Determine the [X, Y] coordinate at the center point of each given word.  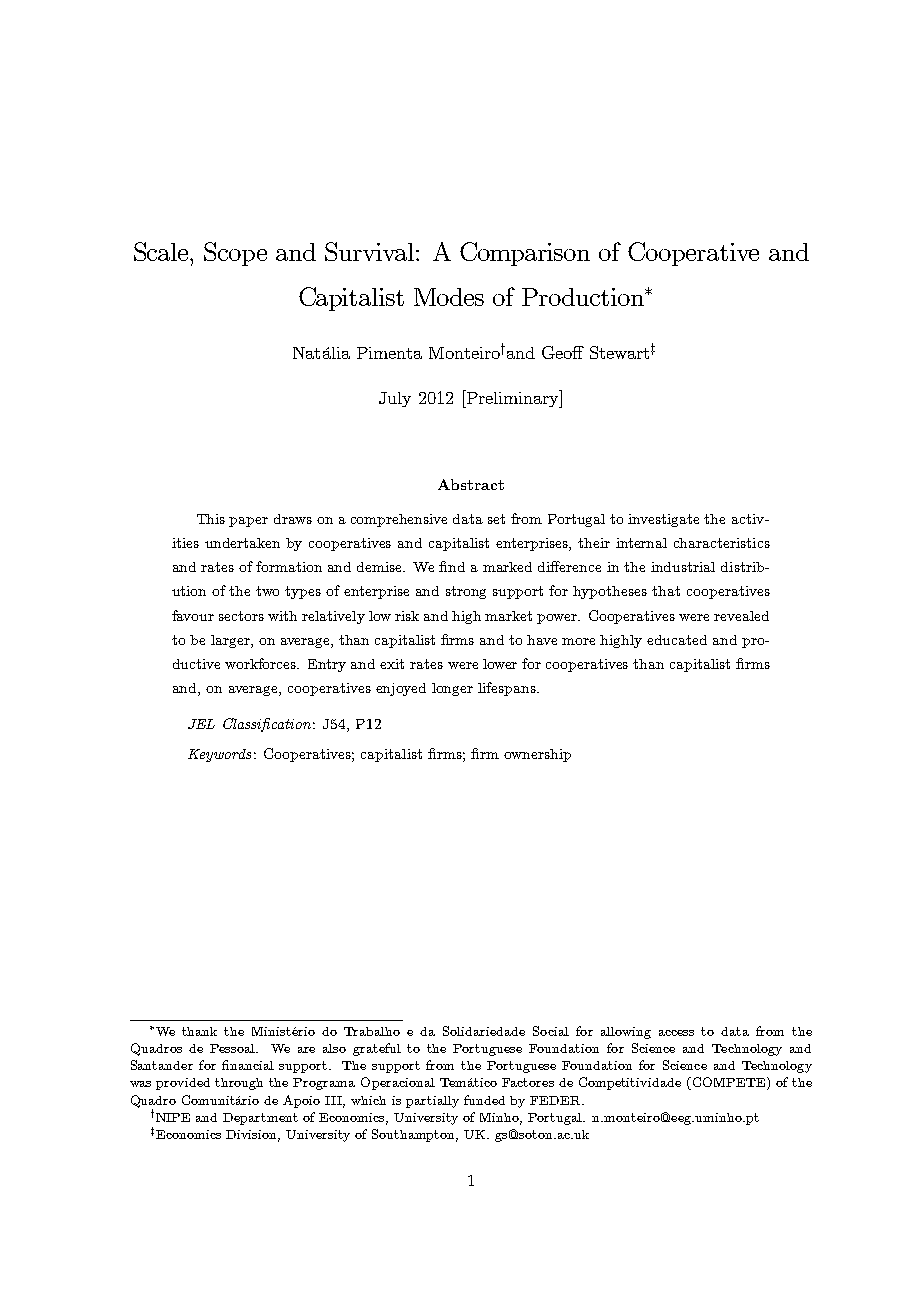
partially [432, 1102]
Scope [235, 254]
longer [452, 689]
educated [677, 640]
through [239, 1084]
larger [231, 641]
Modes [449, 297]
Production [584, 297]
